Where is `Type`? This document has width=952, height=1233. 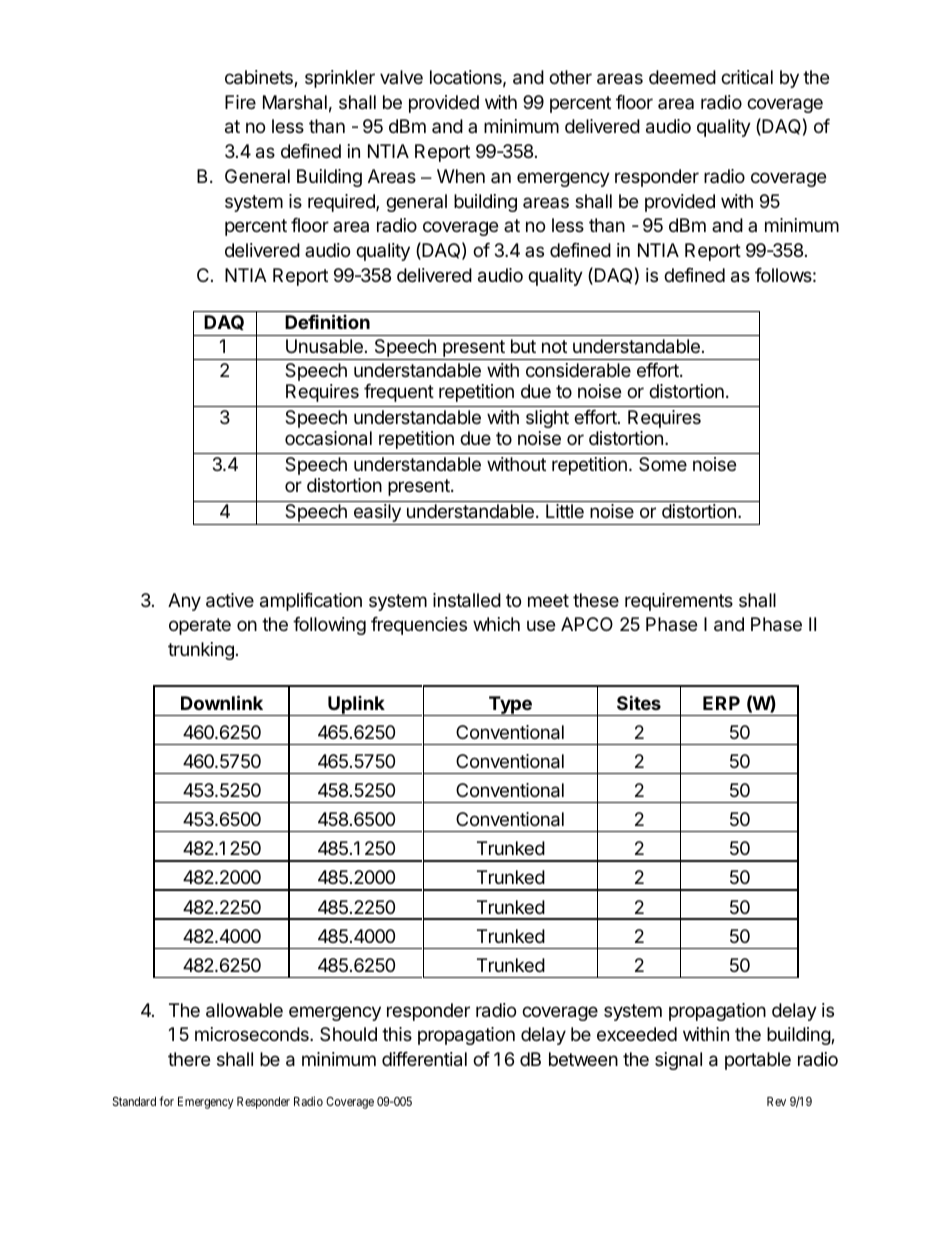
Type is located at coordinates (510, 706).
